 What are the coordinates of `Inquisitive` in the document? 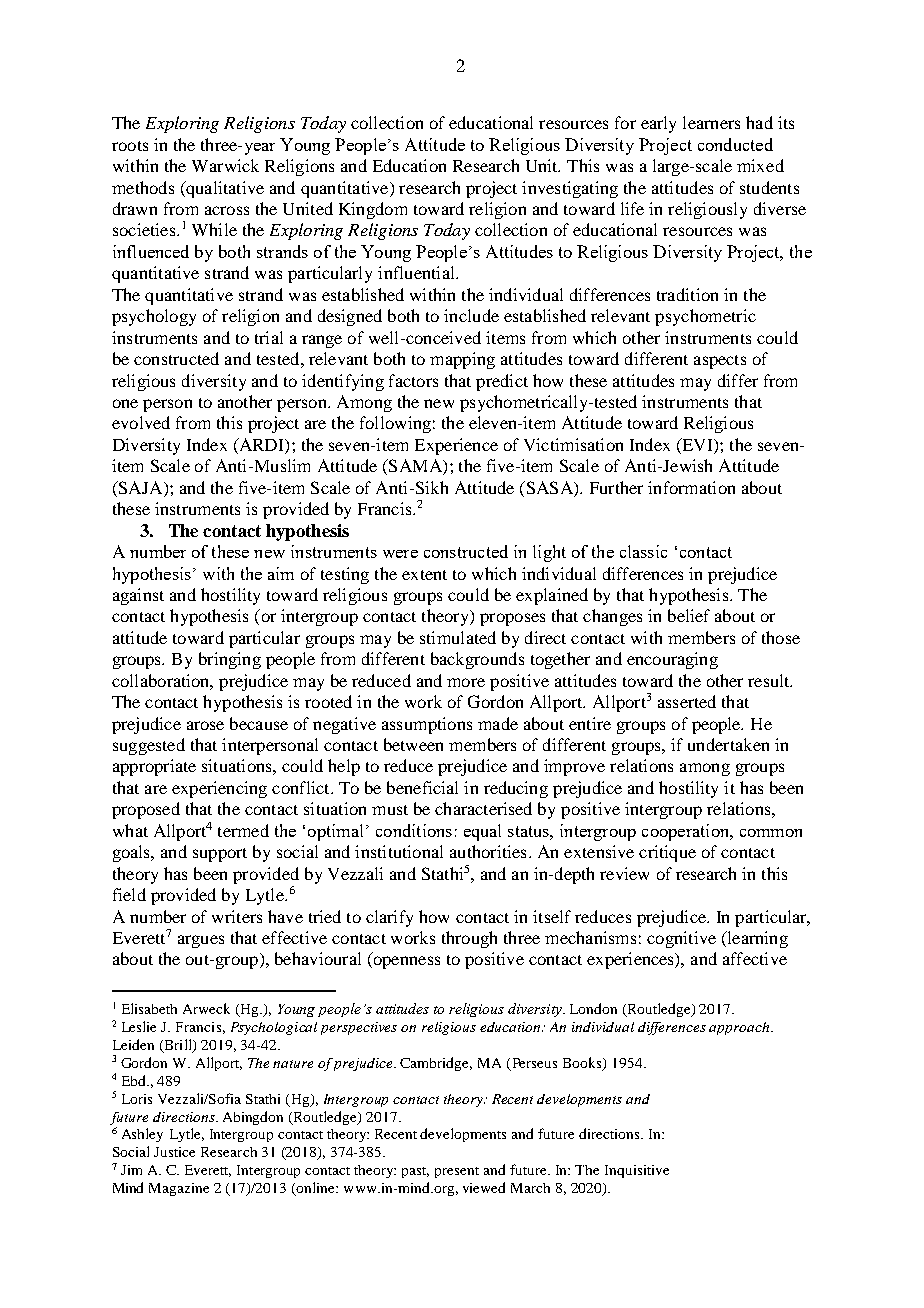 It's located at (637, 1171).
